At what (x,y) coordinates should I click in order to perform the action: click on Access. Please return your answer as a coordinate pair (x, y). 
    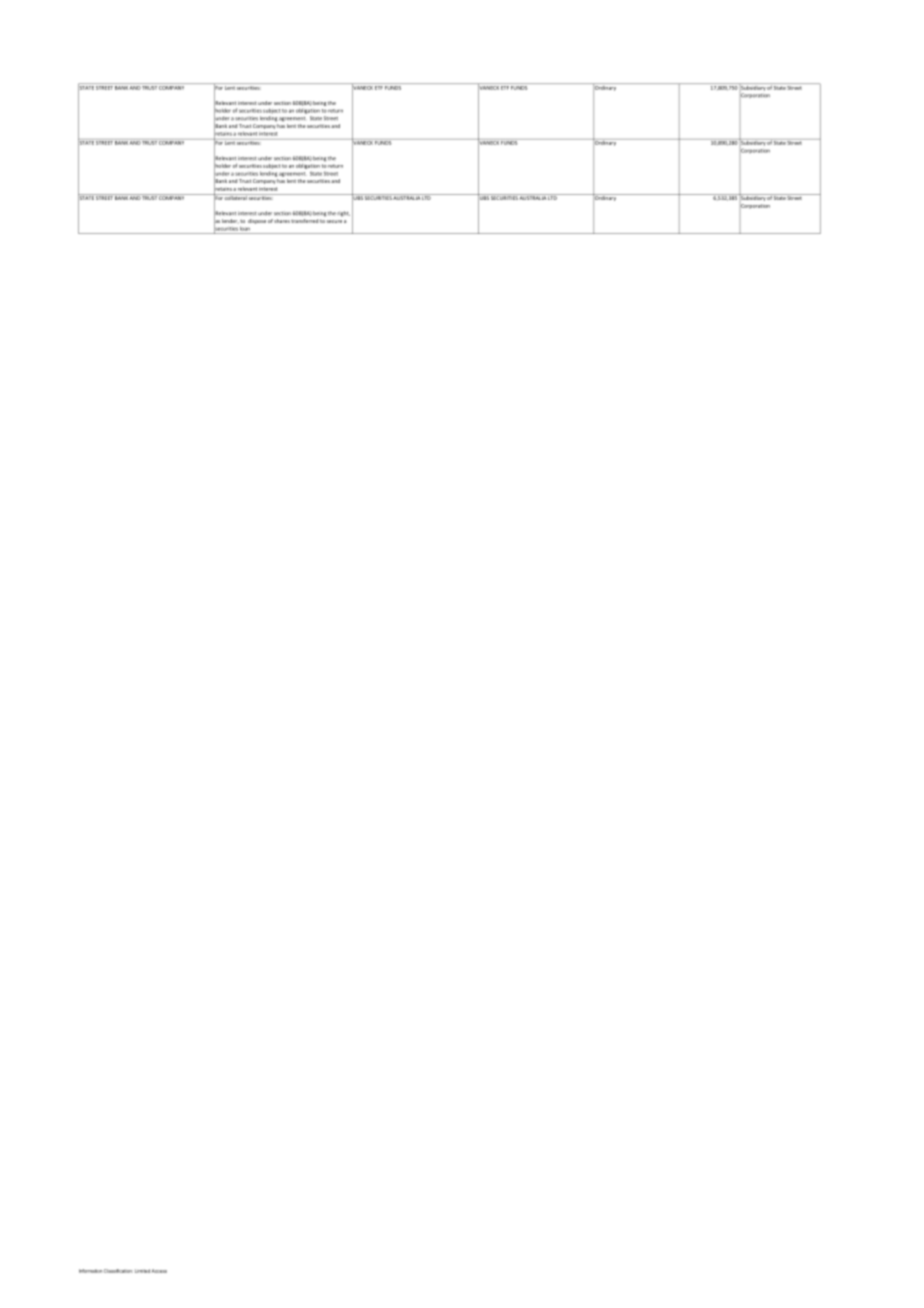
    Looking at the image, I should click on (159, 1271).
